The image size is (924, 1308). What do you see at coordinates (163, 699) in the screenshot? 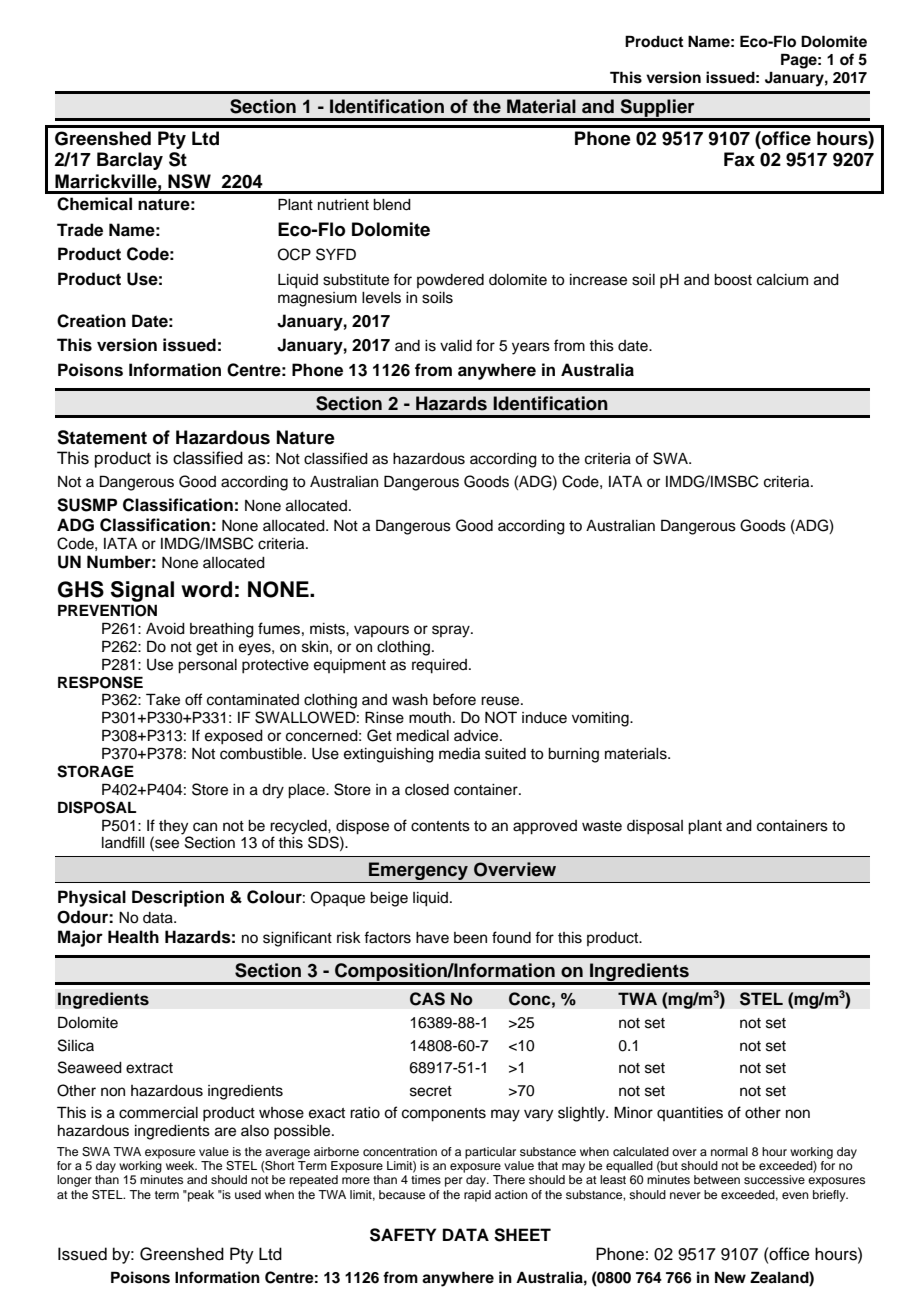
I see `Take` at bounding box center [163, 699].
